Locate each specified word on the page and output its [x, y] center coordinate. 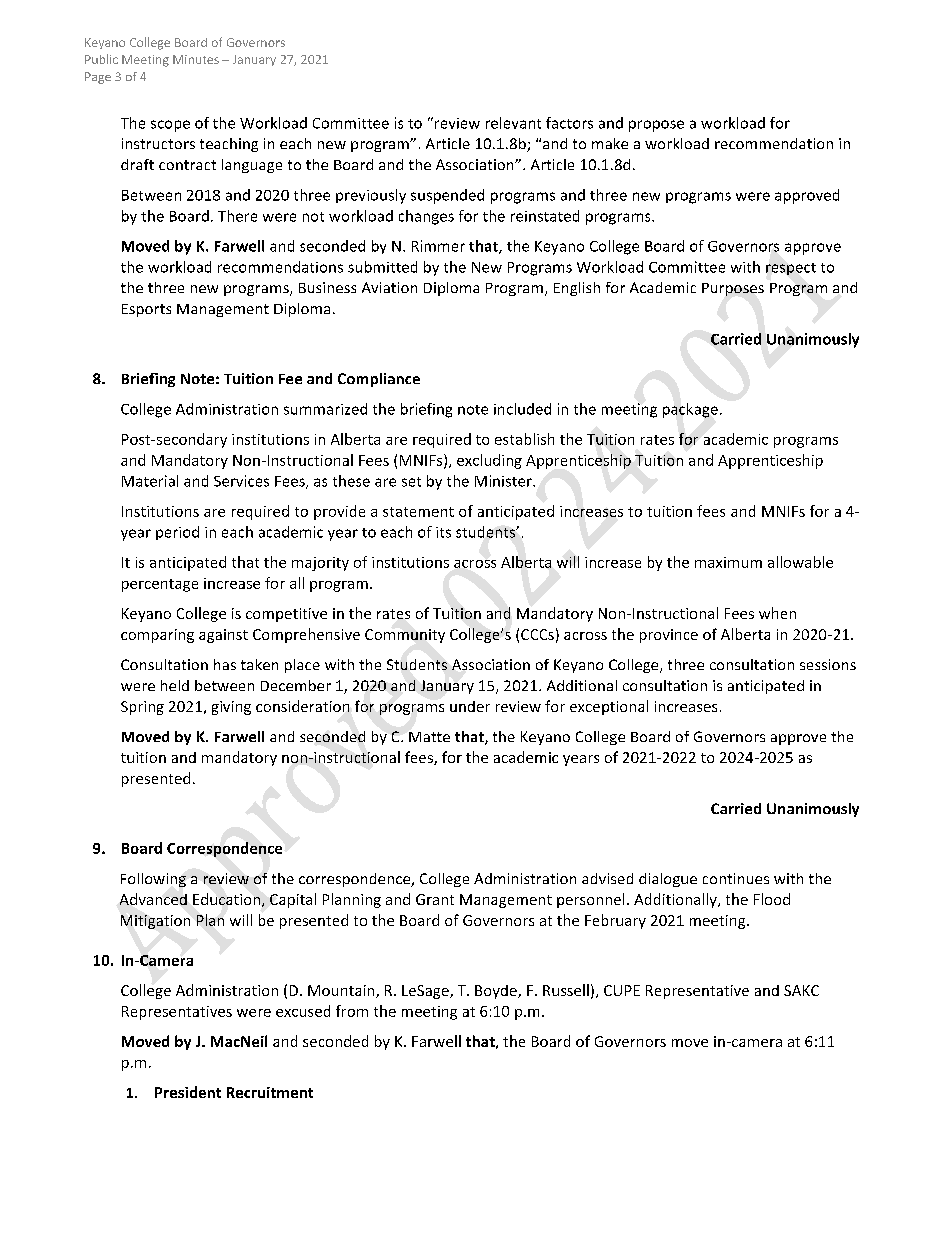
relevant [513, 123]
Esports [146, 310]
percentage [160, 585]
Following [153, 880]
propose [656, 126]
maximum [728, 562]
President [188, 1092]
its [443, 532]
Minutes [196, 59]
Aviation [389, 287]
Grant [435, 899]
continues [736, 878]
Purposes [733, 289]
